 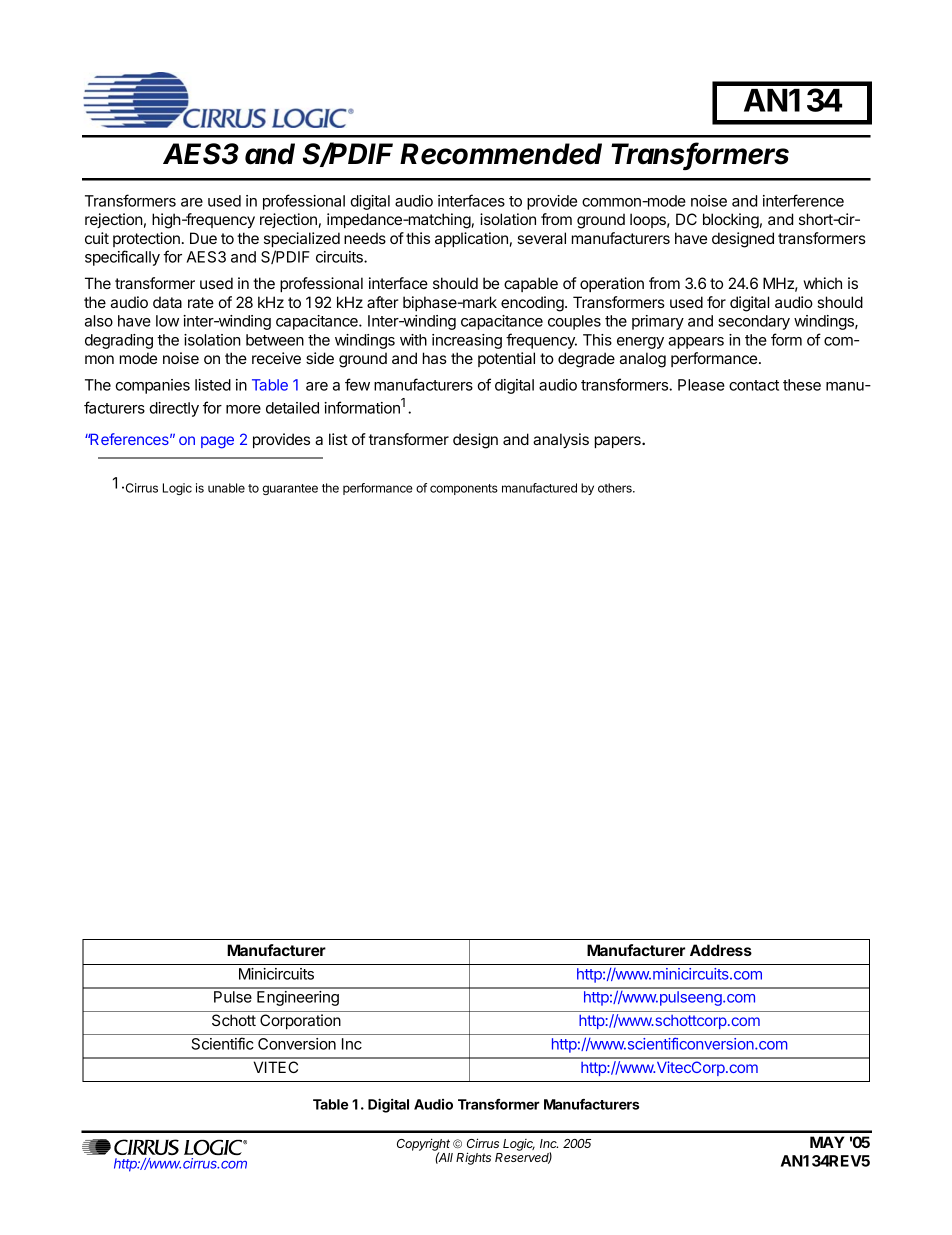 What do you see at coordinates (473, 1158) in the screenshot?
I see `Rights` at bounding box center [473, 1158].
